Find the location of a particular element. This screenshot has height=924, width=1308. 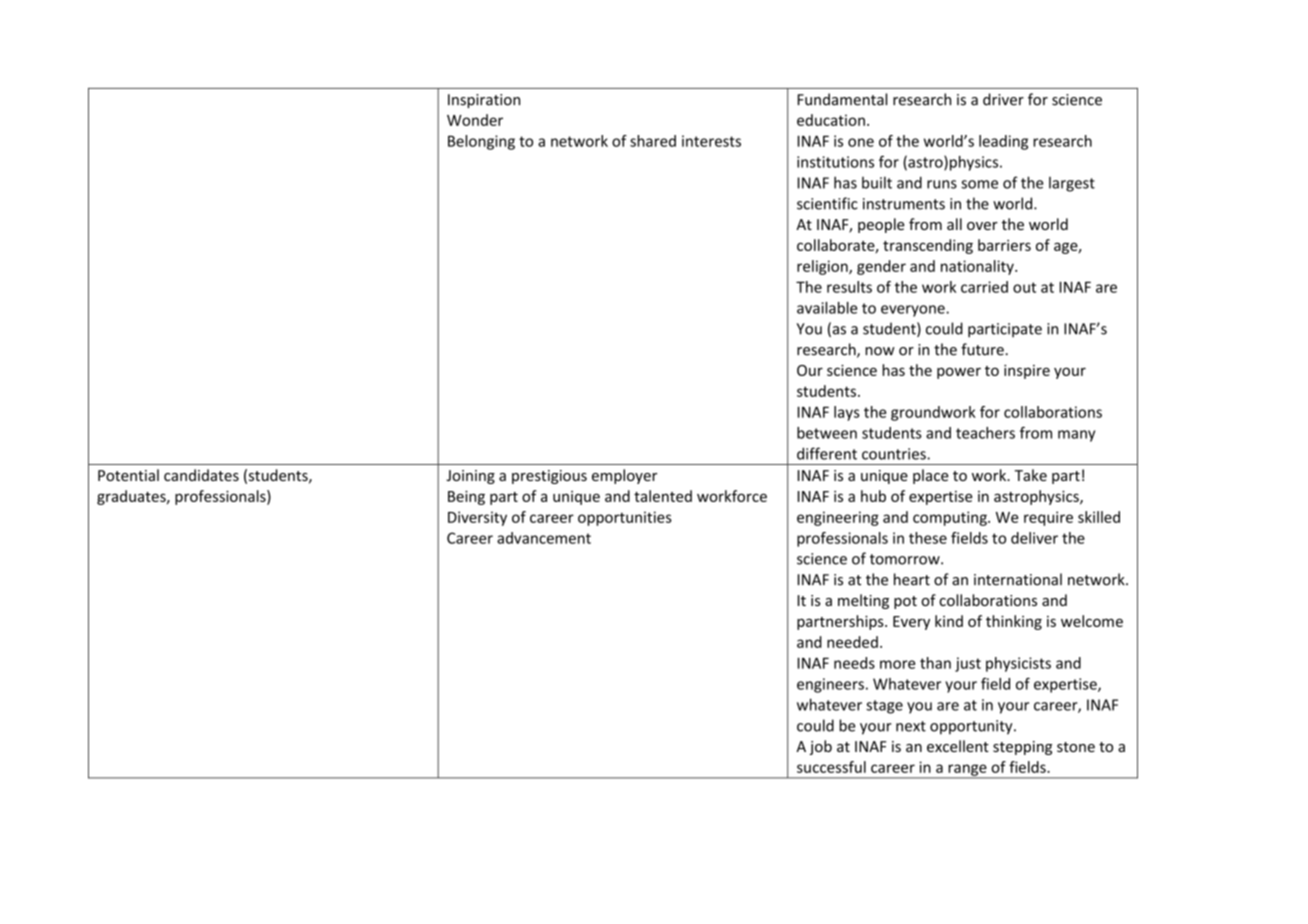

job is located at coordinates (820, 747).
